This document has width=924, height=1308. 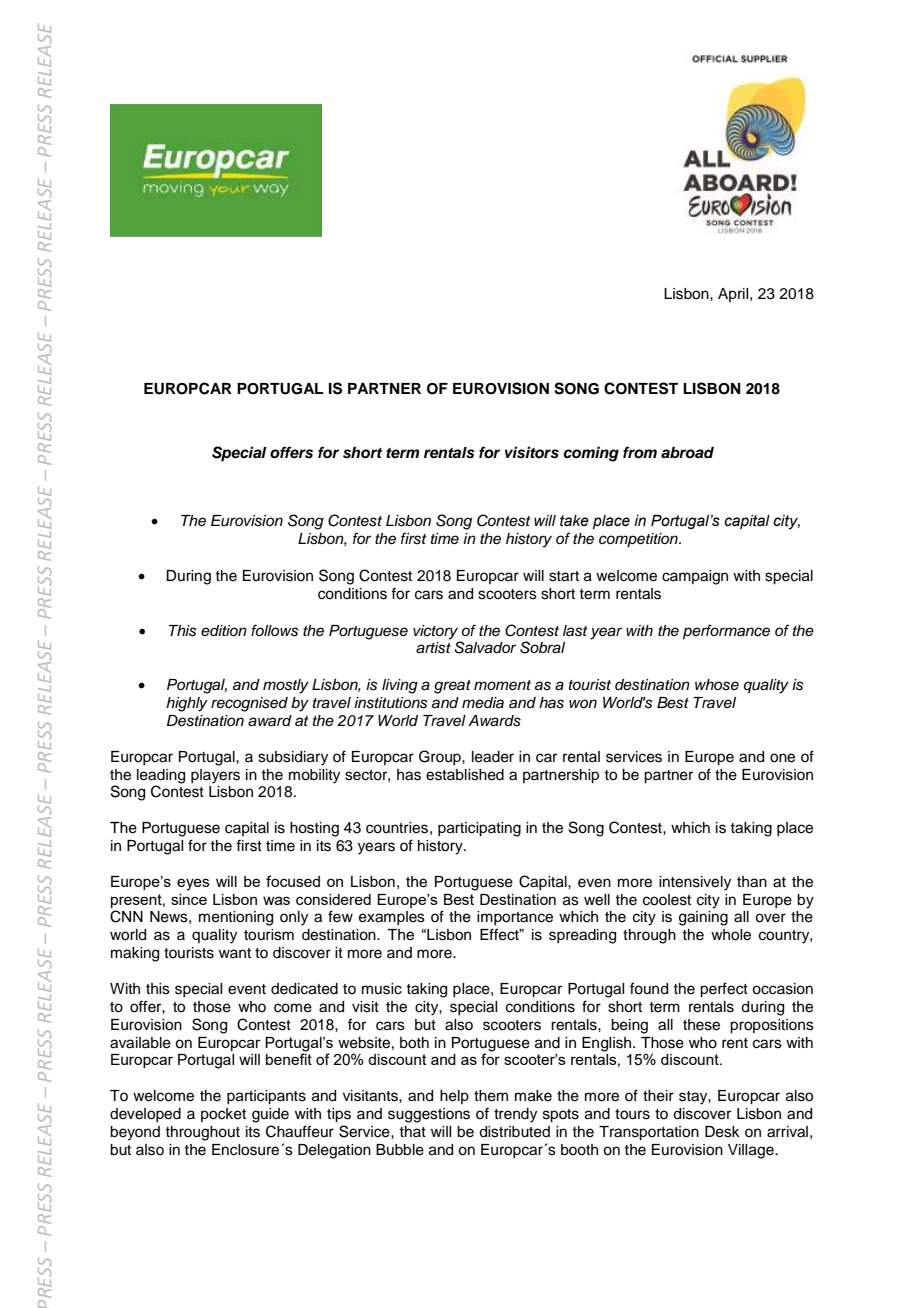 I want to click on coming, so click(x=591, y=454).
